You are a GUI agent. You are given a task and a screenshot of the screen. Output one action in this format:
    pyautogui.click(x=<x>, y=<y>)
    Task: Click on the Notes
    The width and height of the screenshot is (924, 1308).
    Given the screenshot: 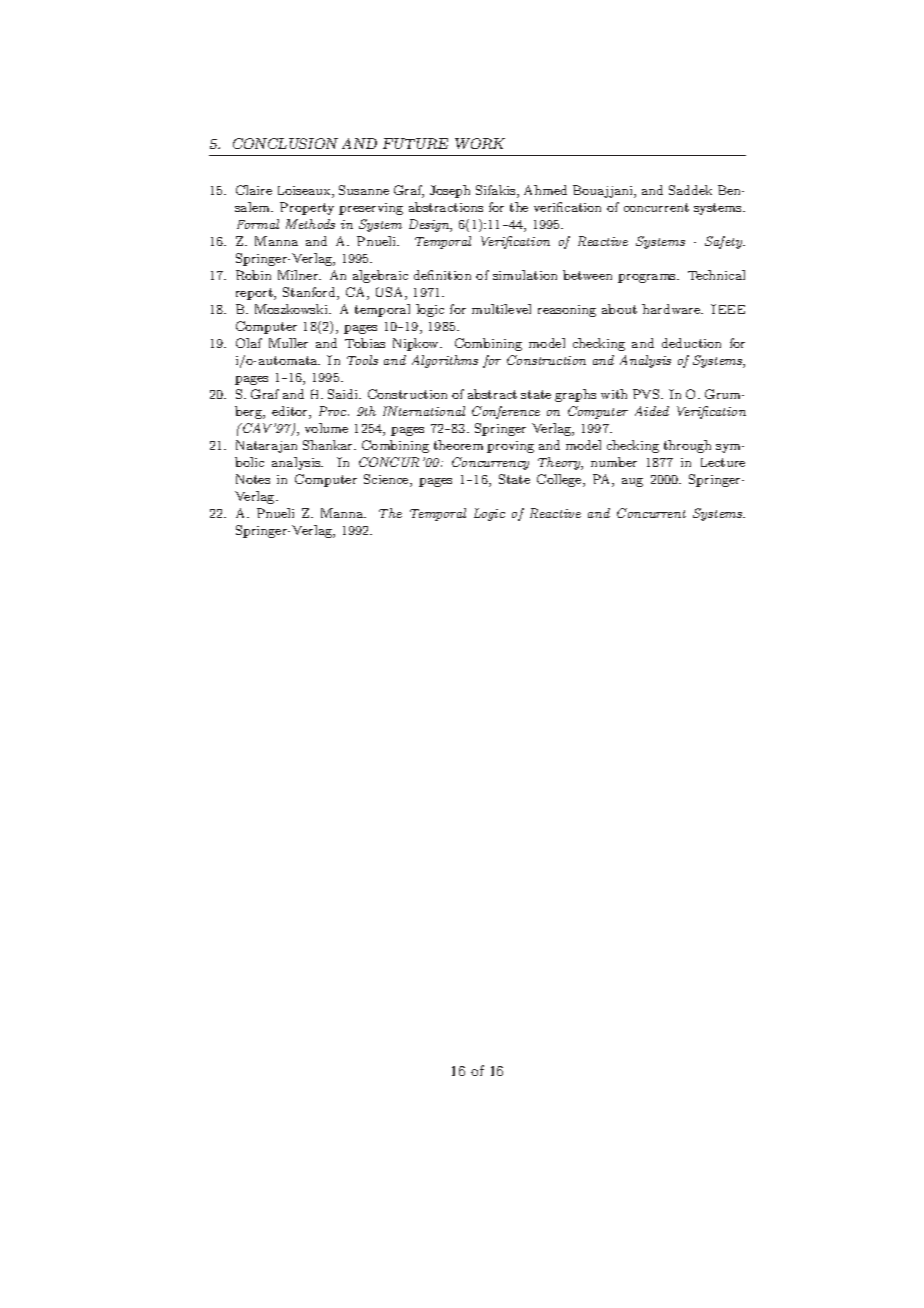 What is the action you would take?
    pyautogui.click(x=253, y=479)
